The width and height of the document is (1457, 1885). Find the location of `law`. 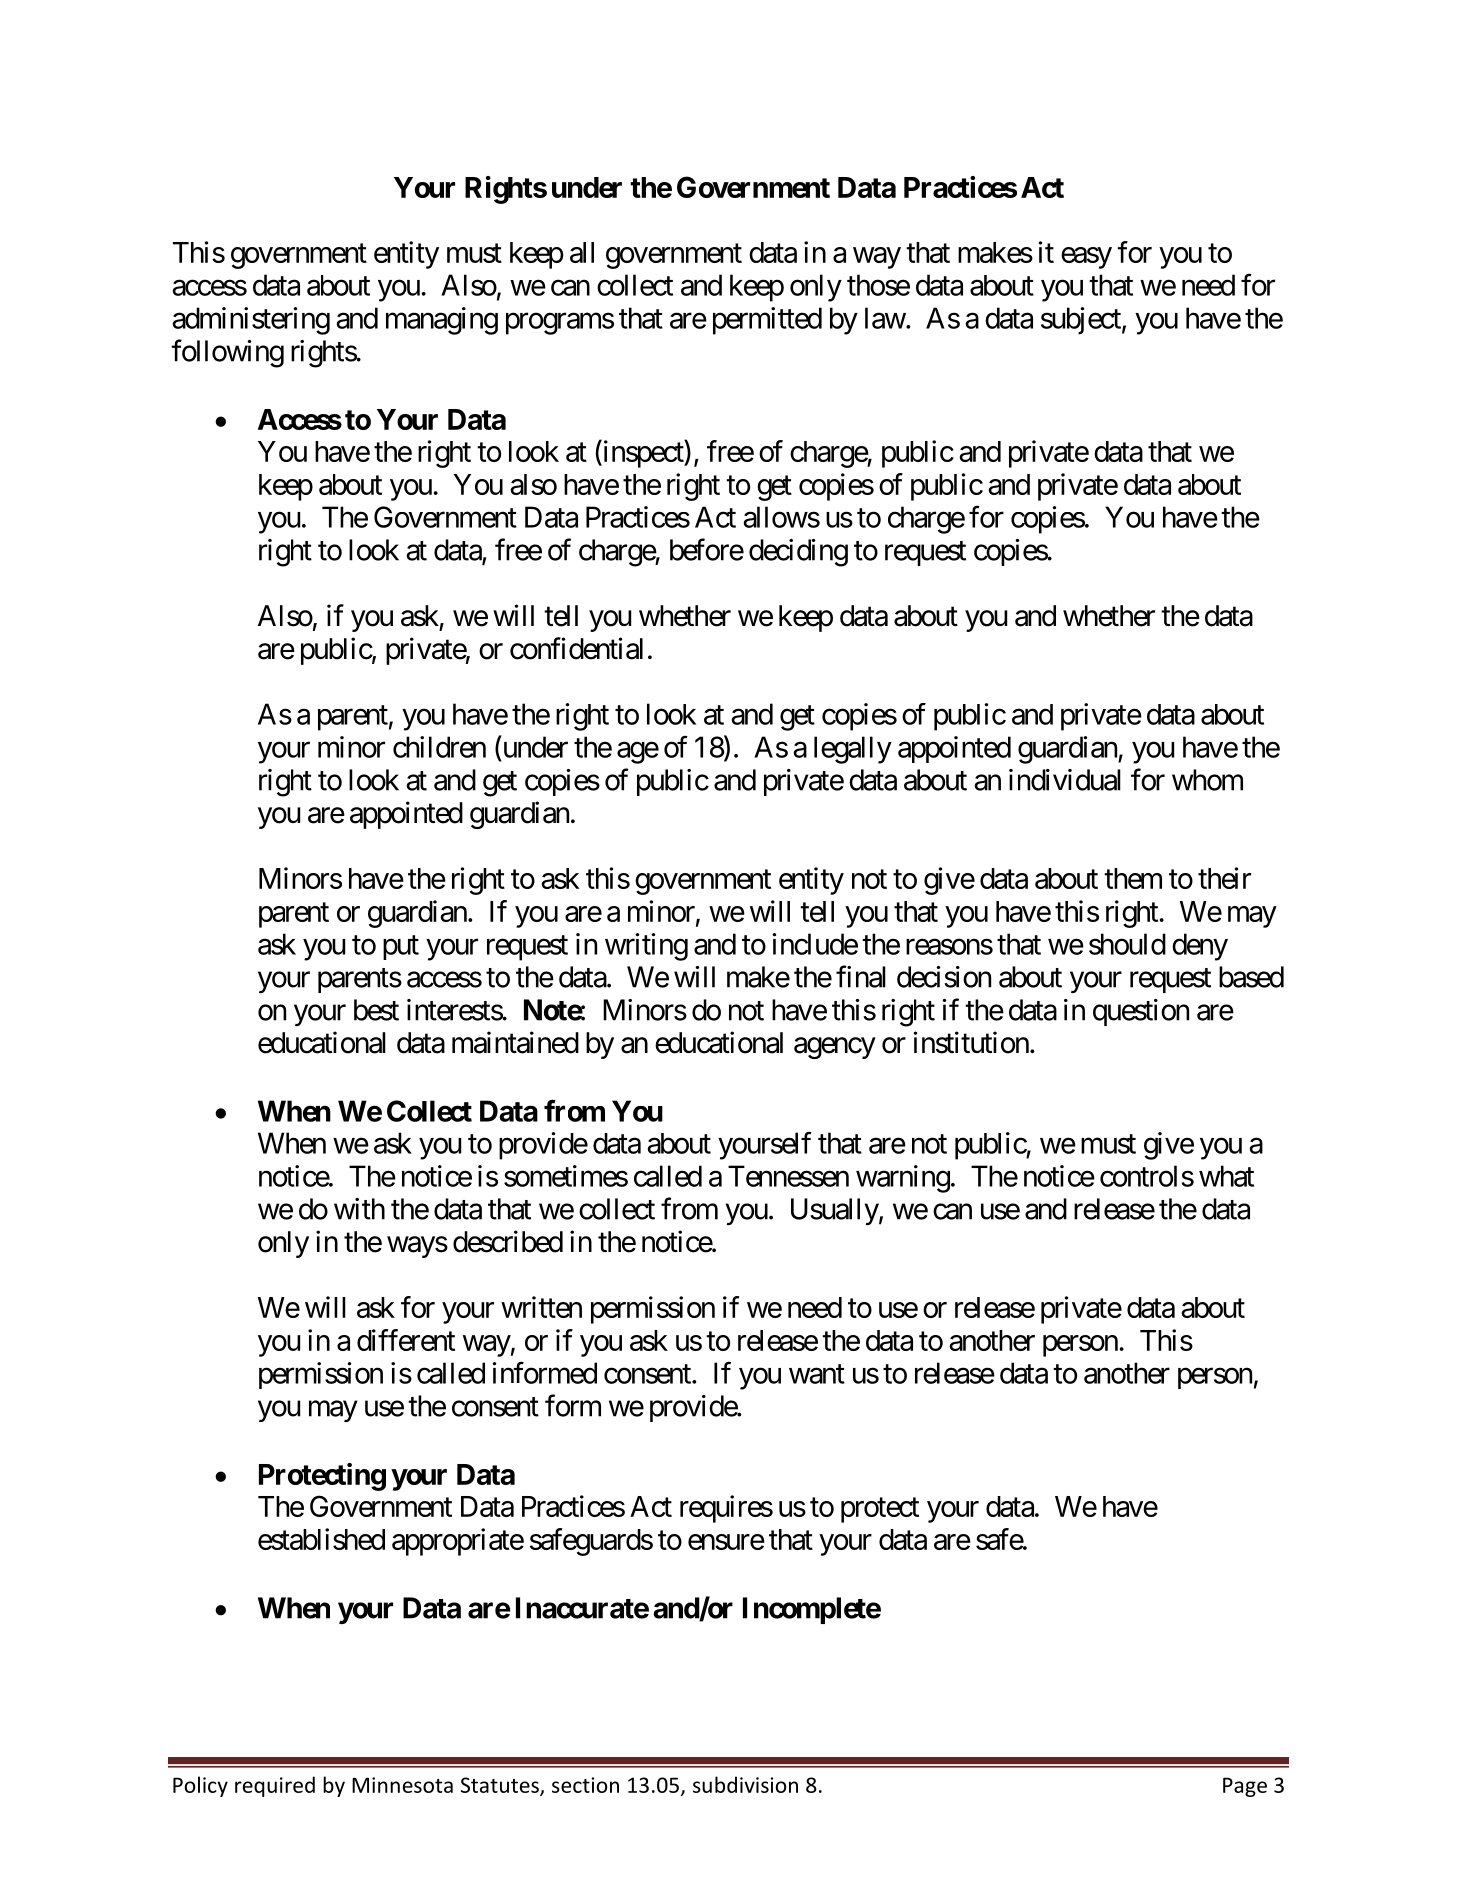

law is located at coordinates (885, 318).
